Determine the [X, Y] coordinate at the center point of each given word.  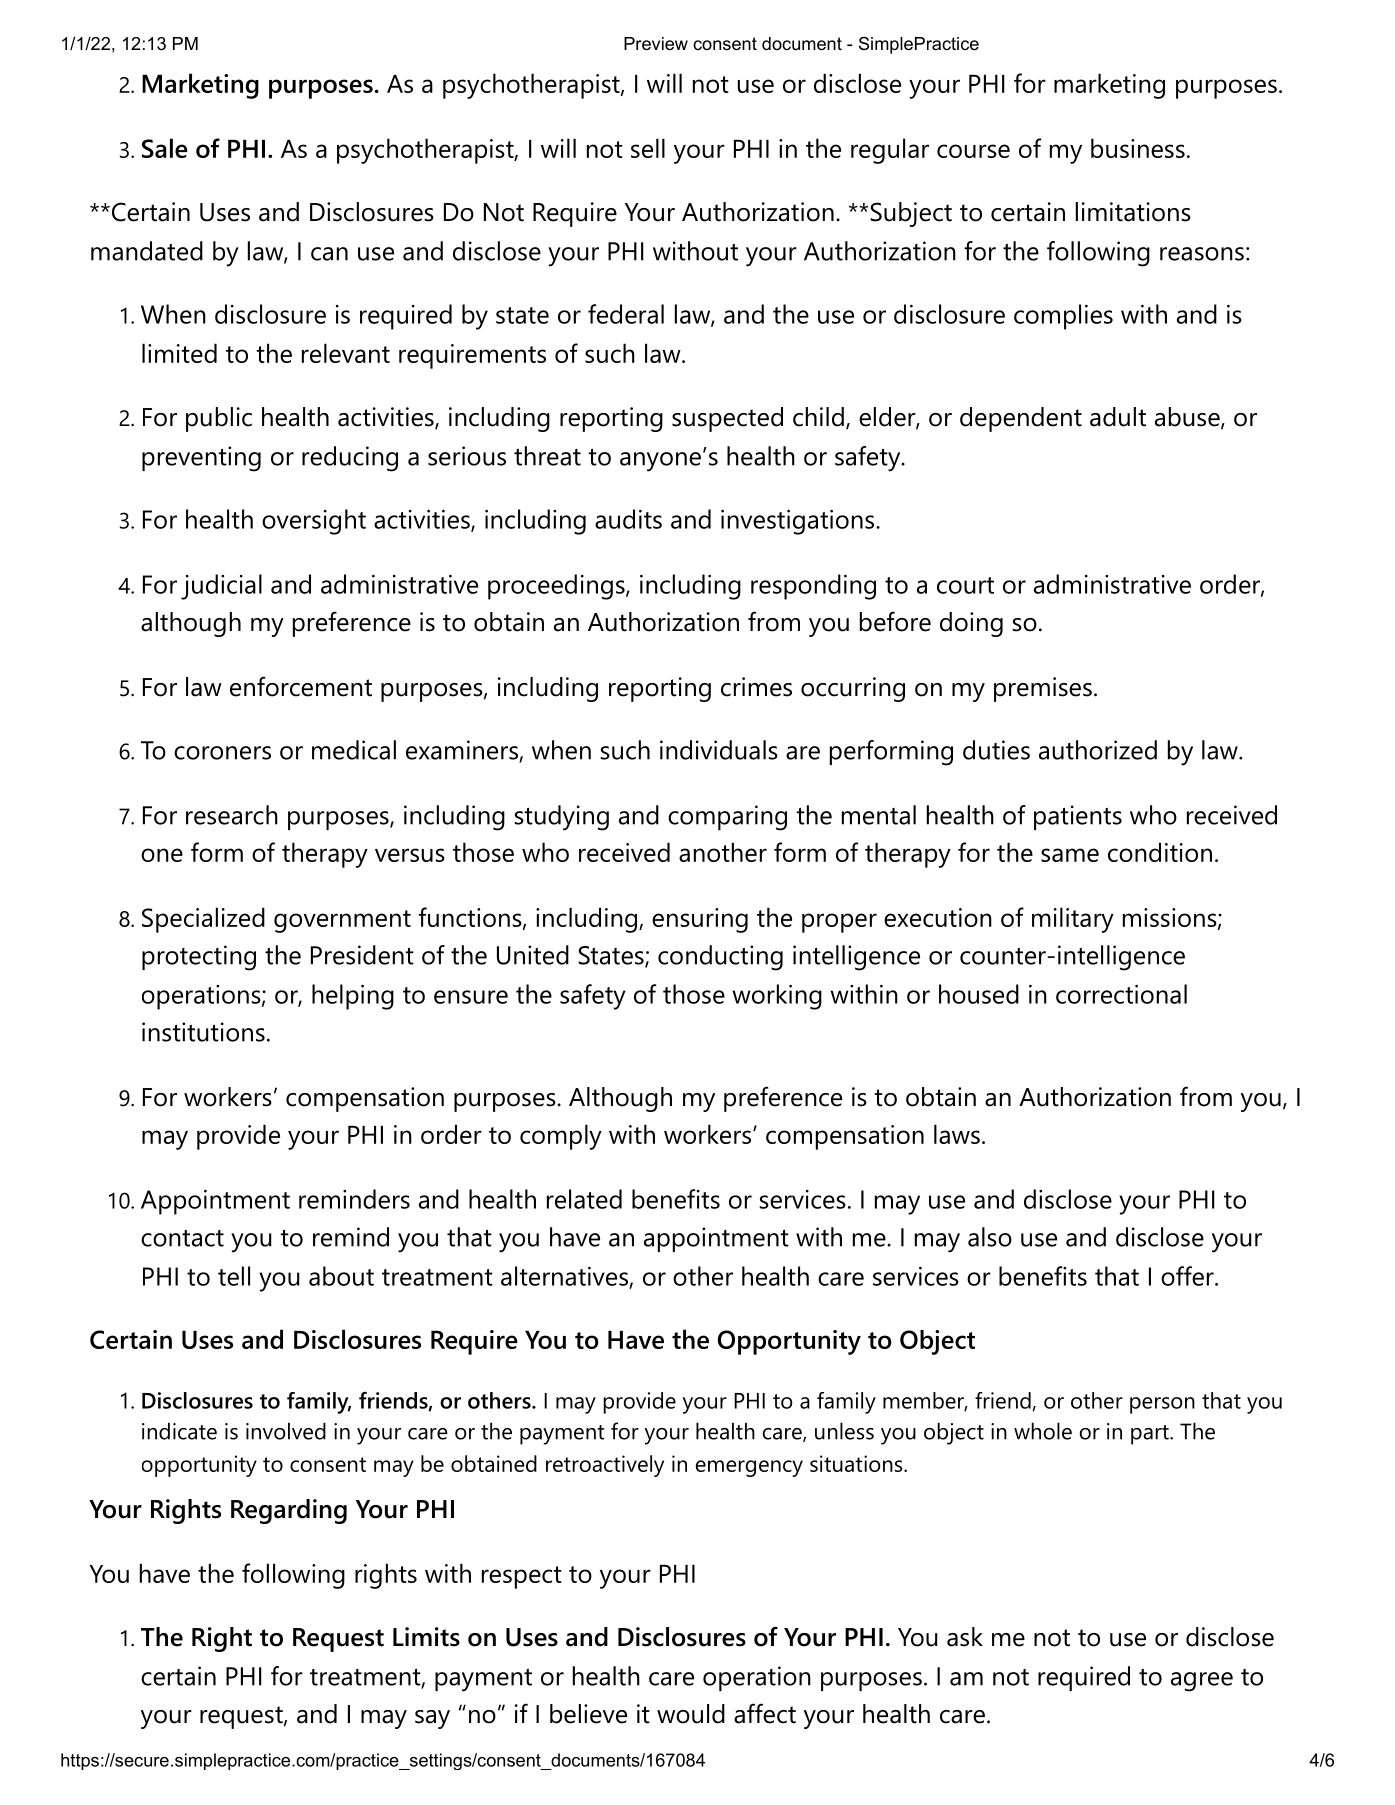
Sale [165, 148]
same [1070, 855]
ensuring [700, 920]
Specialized [203, 920]
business [1138, 148]
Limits [426, 1637]
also [990, 1237]
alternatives [565, 1277]
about [341, 1276]
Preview [656, 44]
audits [628, 519]
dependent [1021, 419]
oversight [314, 522]
